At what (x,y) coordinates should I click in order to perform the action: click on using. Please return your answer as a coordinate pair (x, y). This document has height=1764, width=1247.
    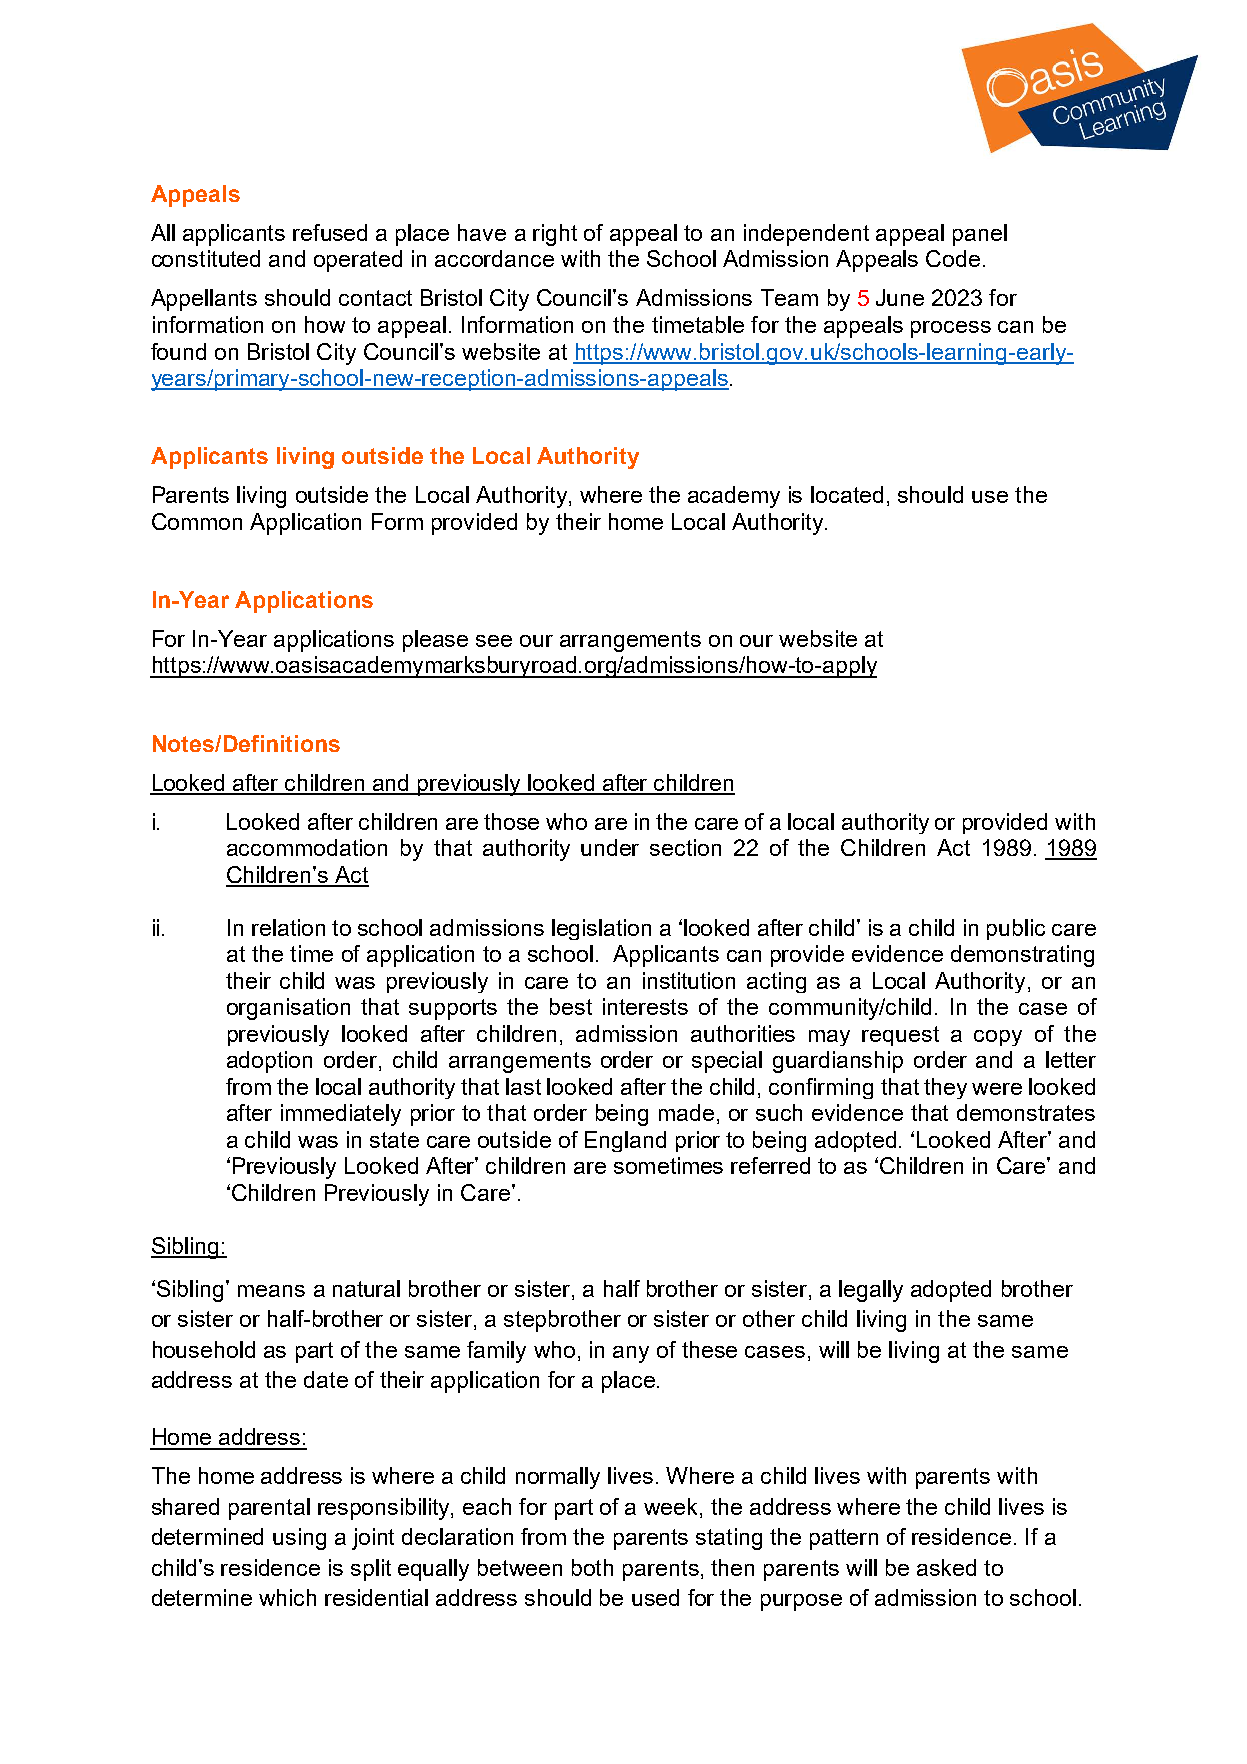
    Looking at the image, I should click on (299, 1539).
